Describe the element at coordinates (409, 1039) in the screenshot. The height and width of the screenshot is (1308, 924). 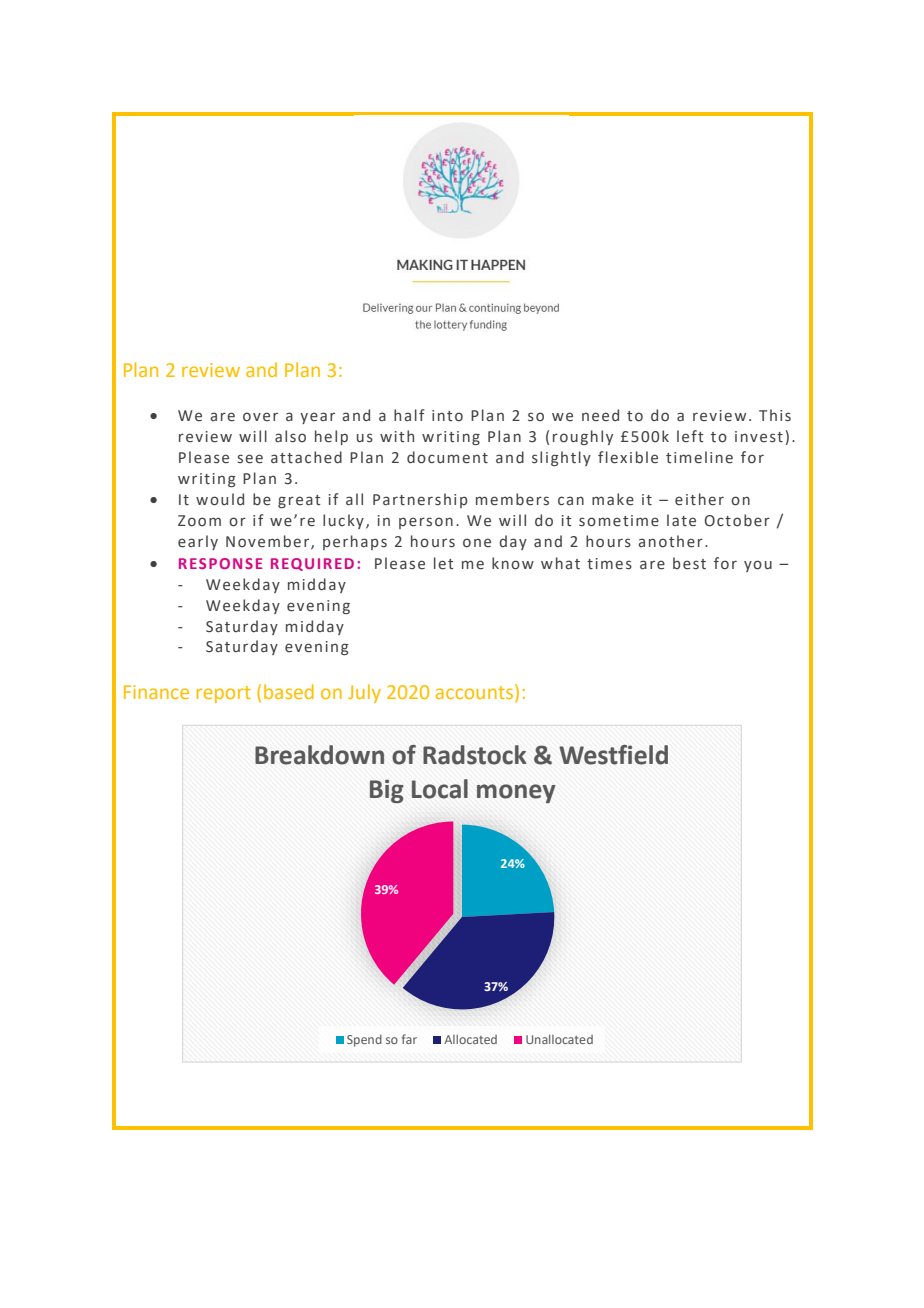
I see `far` at that location.
